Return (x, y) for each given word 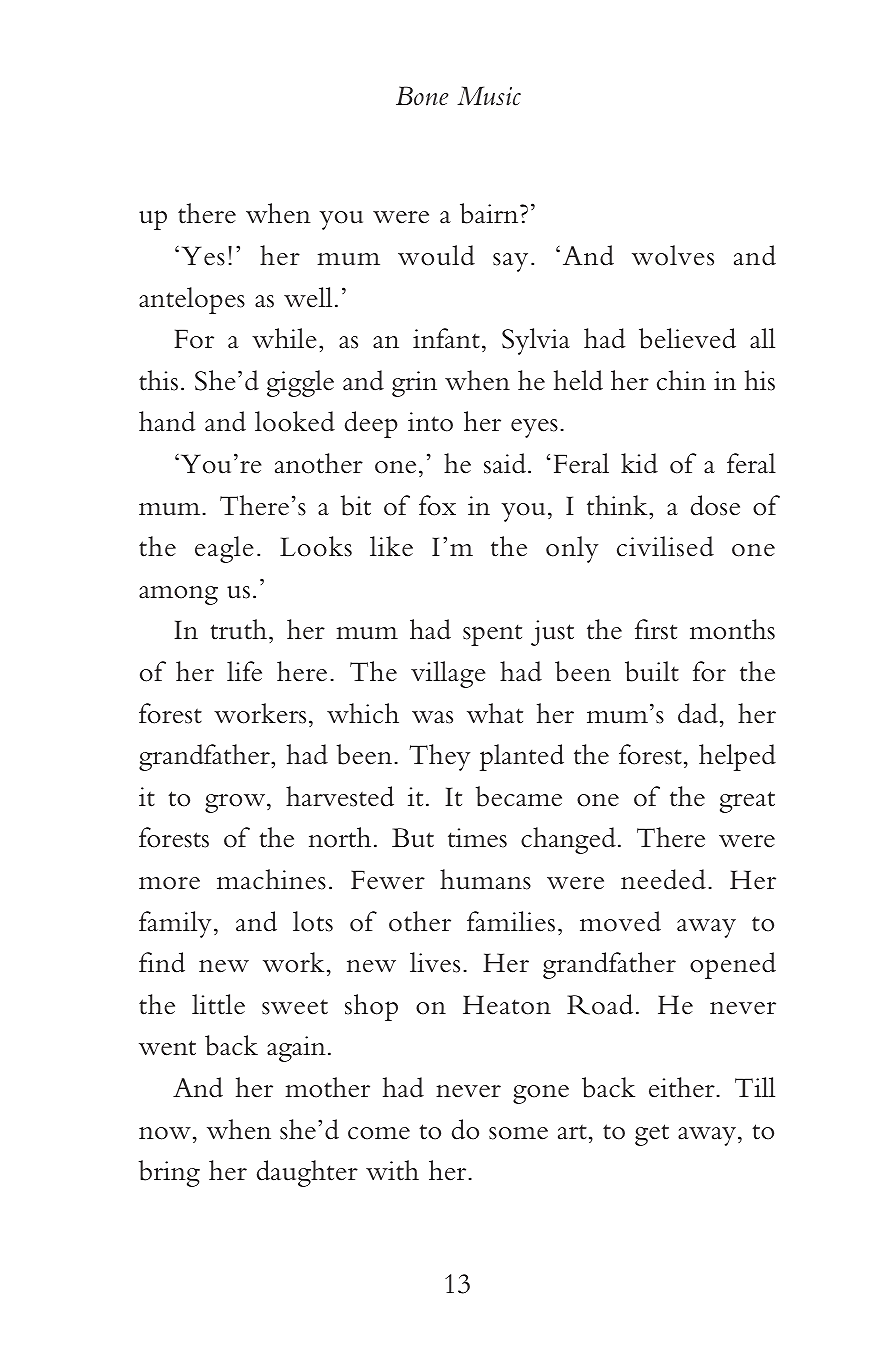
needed (663, 879)
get (652, 1135)
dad (698, 713)
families (511, 921)
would (436, 255)
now (165, 1133)
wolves (673, 255)
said (505, 463)
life (244, 671)
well (308, 297)
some (518, 1133)
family (175, 924)
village (448, 674)
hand (167, 421)
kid (639, 463)
